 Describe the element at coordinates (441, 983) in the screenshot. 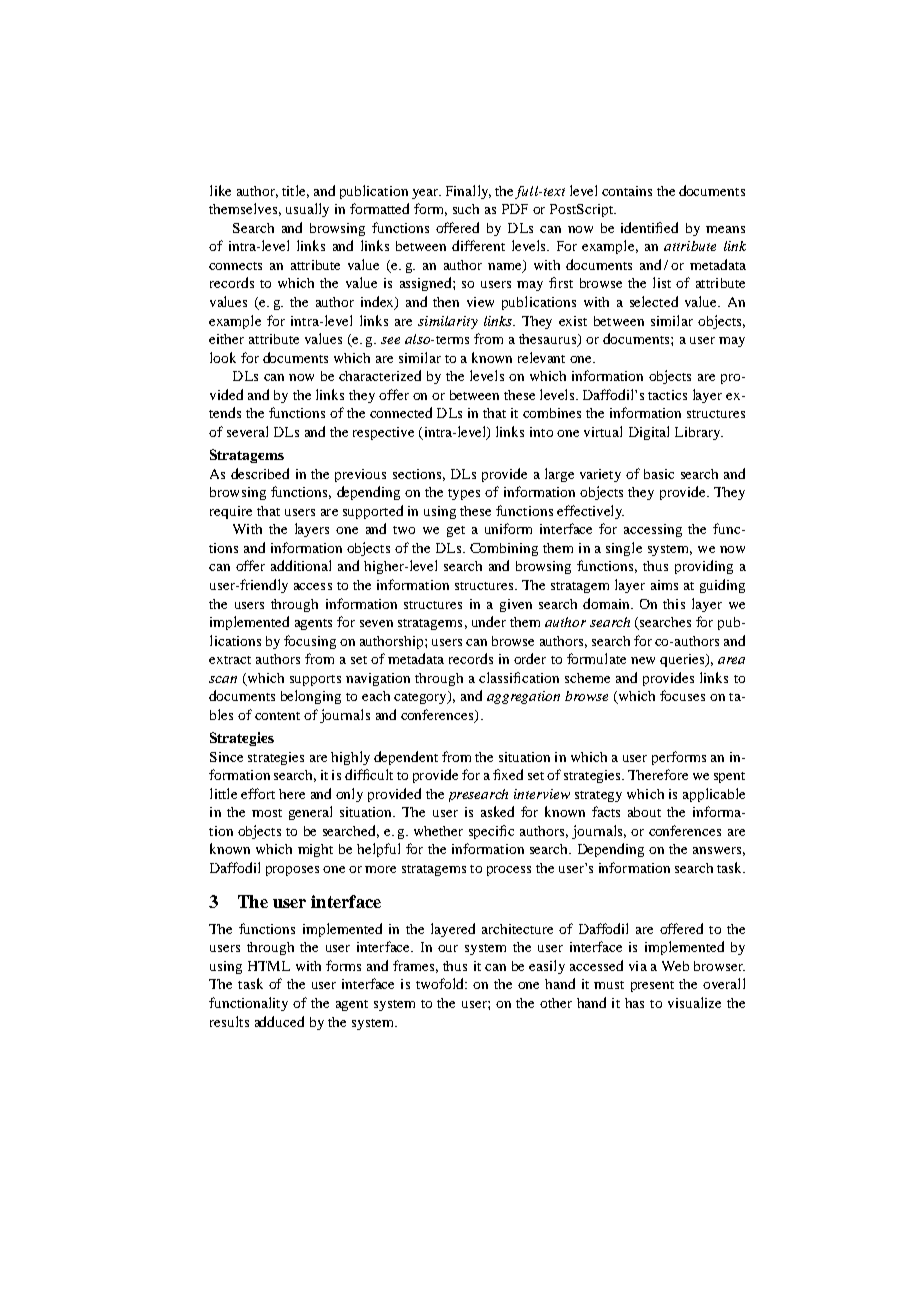

I see `twofold` at that location.
